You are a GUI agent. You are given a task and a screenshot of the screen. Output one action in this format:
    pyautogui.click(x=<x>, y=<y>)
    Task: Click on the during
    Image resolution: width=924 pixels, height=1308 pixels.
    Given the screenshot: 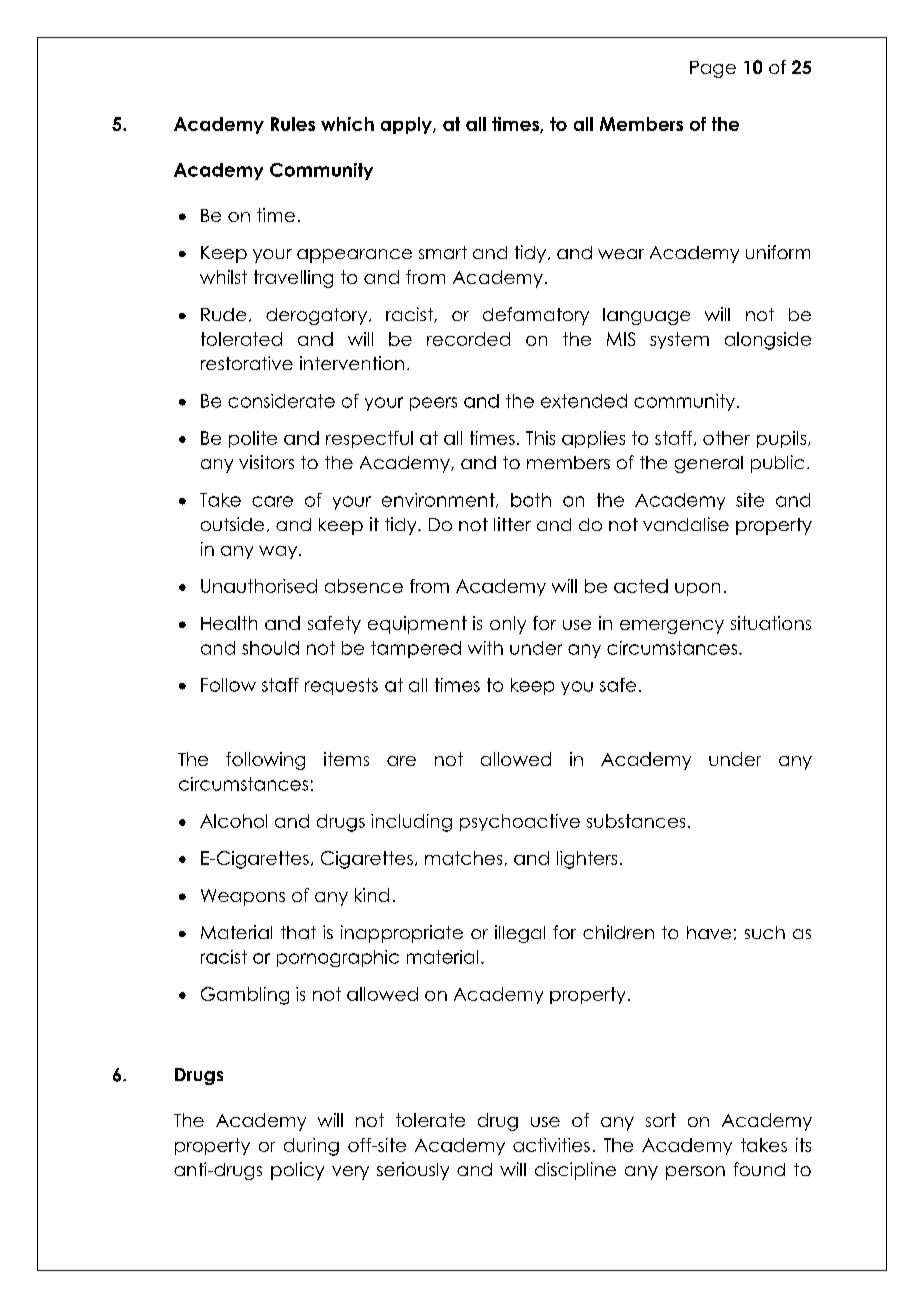 What is the action you would take?
    pyautogui.click(x=311, y=1147)
